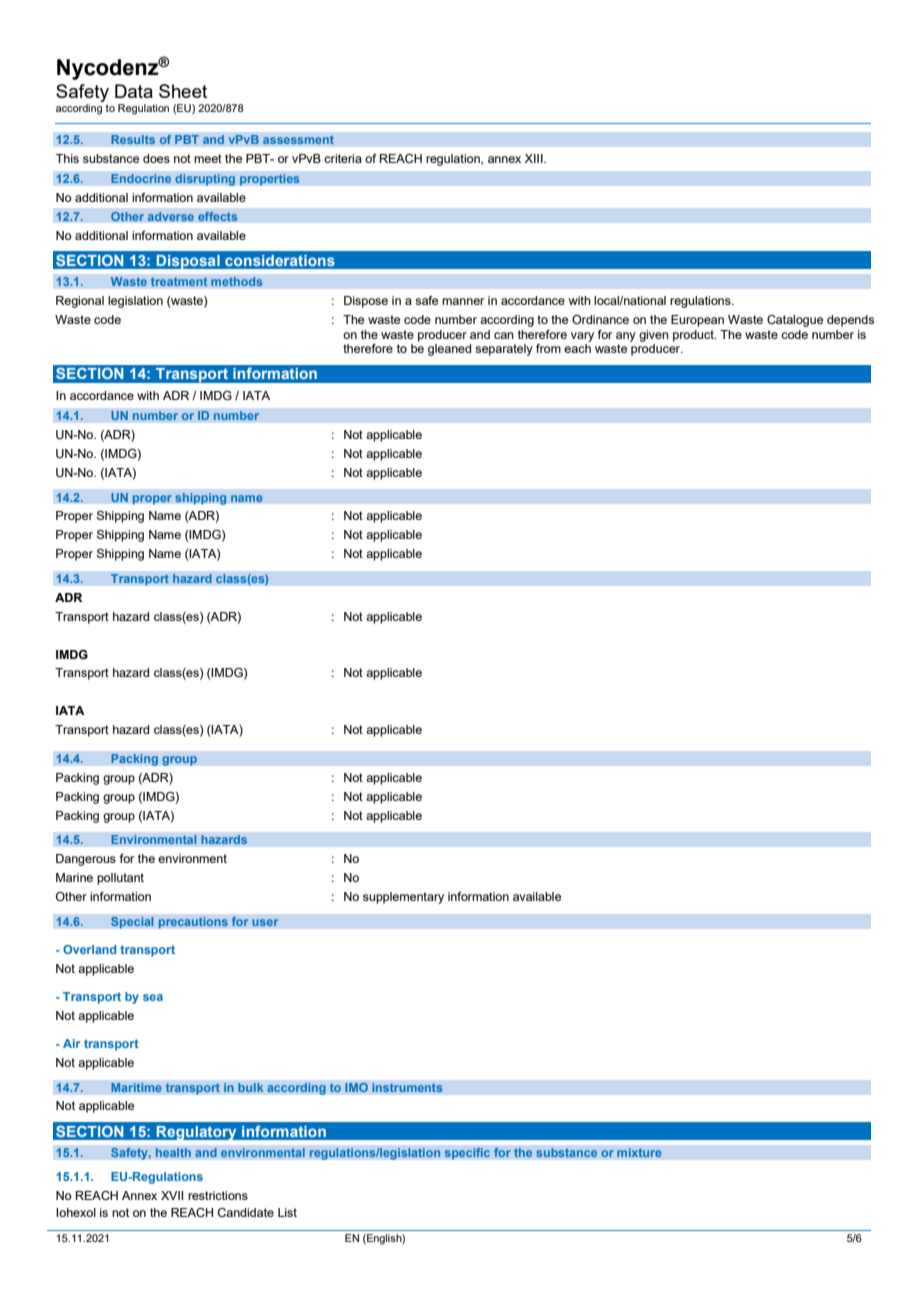  What do you see at coordinates (172, 1195) in the screenshot?
I see `XVII` at bounding box center [172, 1195].
